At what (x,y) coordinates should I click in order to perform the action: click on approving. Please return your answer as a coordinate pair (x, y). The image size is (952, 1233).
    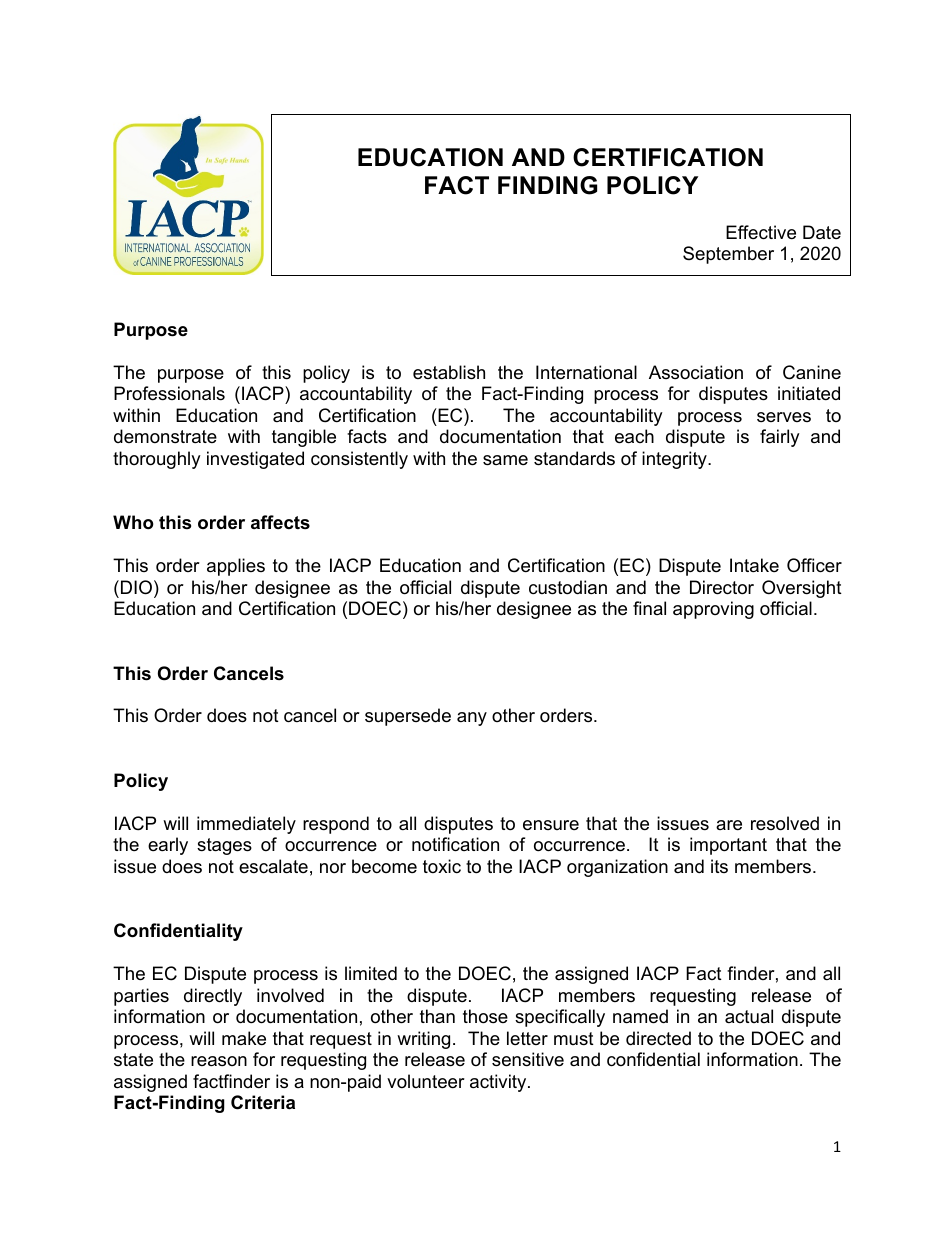
    Looking at the image, I should click on (713, 610).
